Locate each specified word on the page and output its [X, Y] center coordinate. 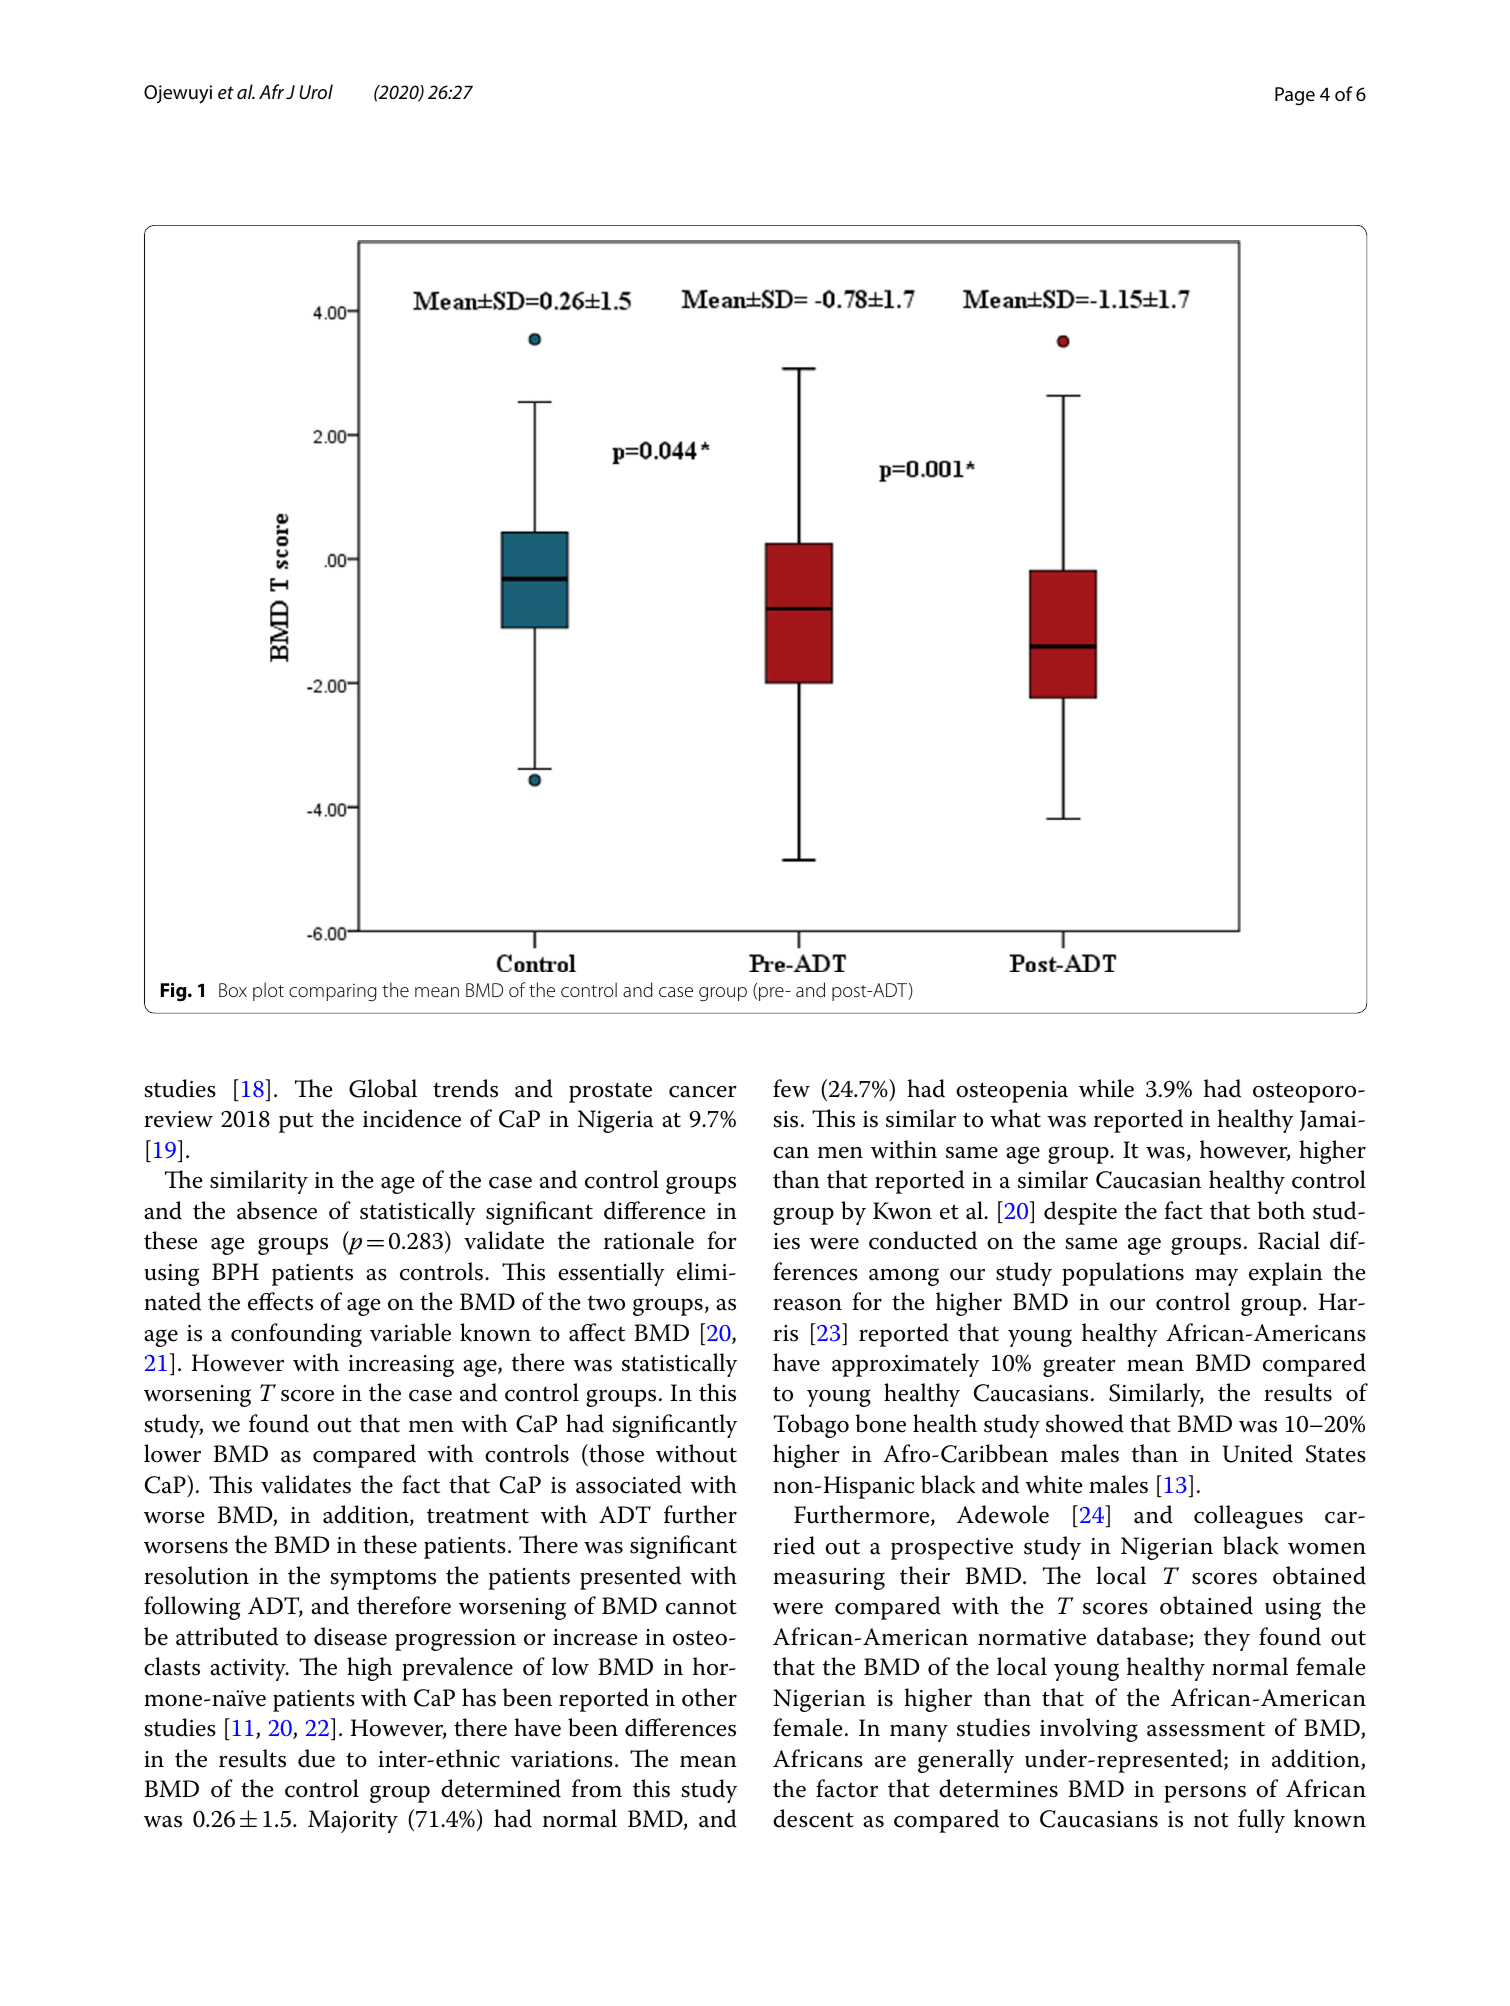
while [1106, 1088]
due [316, 1758]
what [1015, 1118]
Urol [316, 91]
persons [1205, 1794]
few [791, 1088]
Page [1295, 96]
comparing [332, 993]
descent [813, 1818]
